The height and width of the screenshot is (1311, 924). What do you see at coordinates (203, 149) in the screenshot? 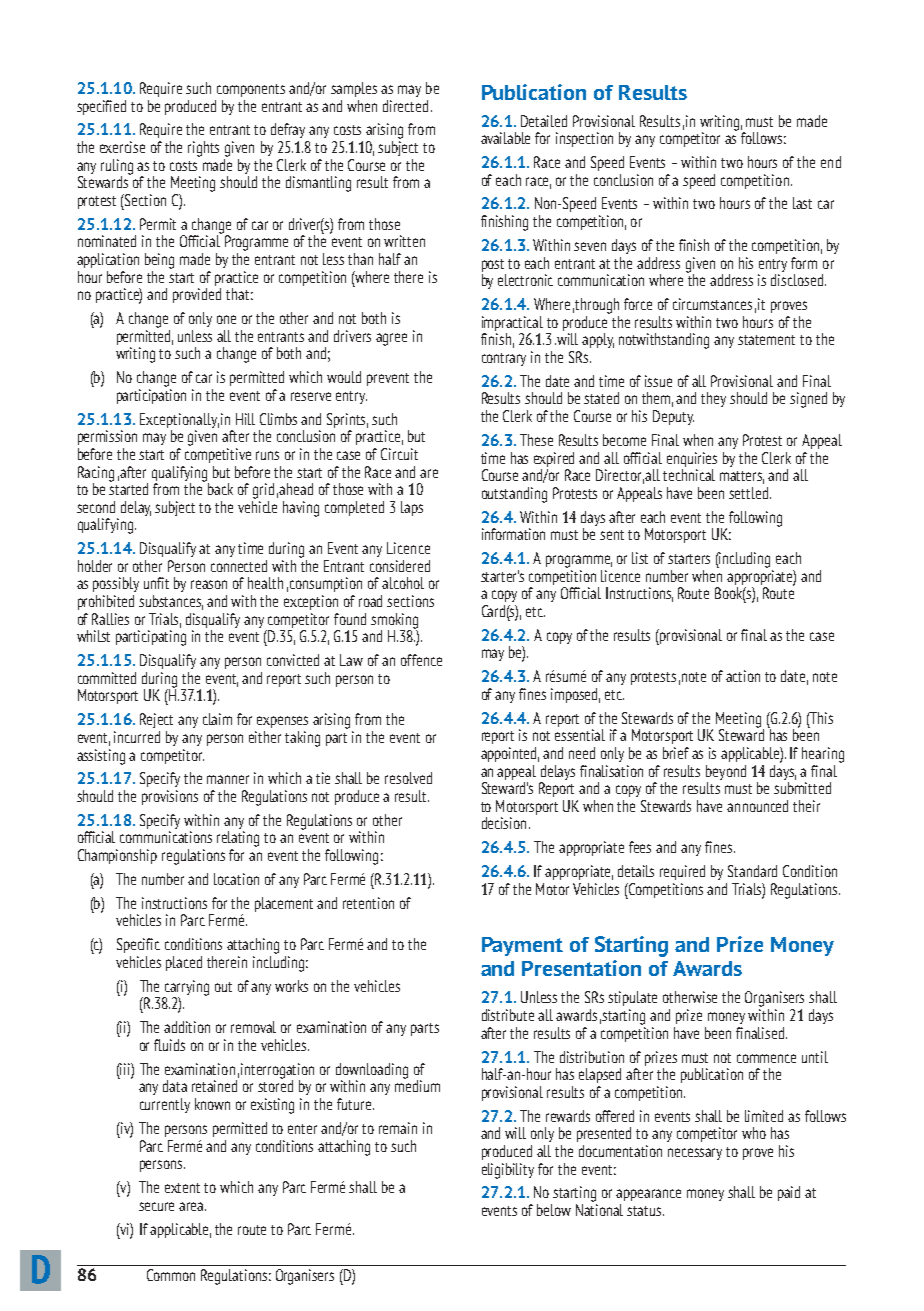
I see `rights` at bounding box center [203, 149].
